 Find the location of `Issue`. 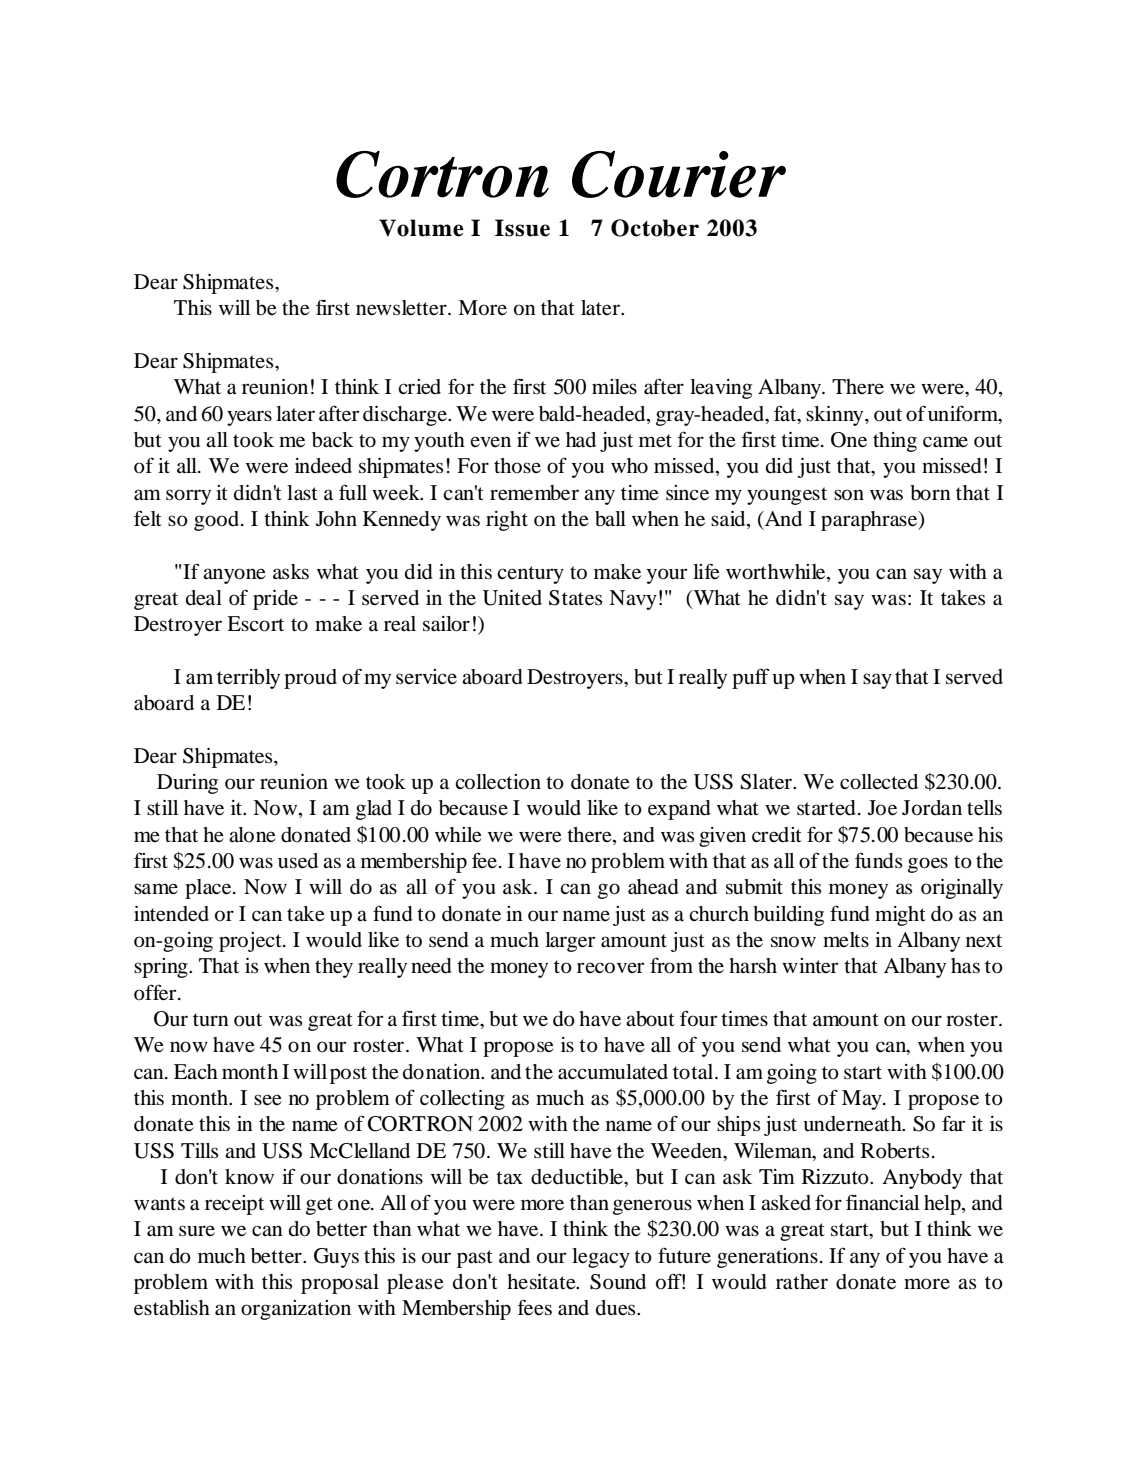

Issue is located at coordinates (522, 228).
